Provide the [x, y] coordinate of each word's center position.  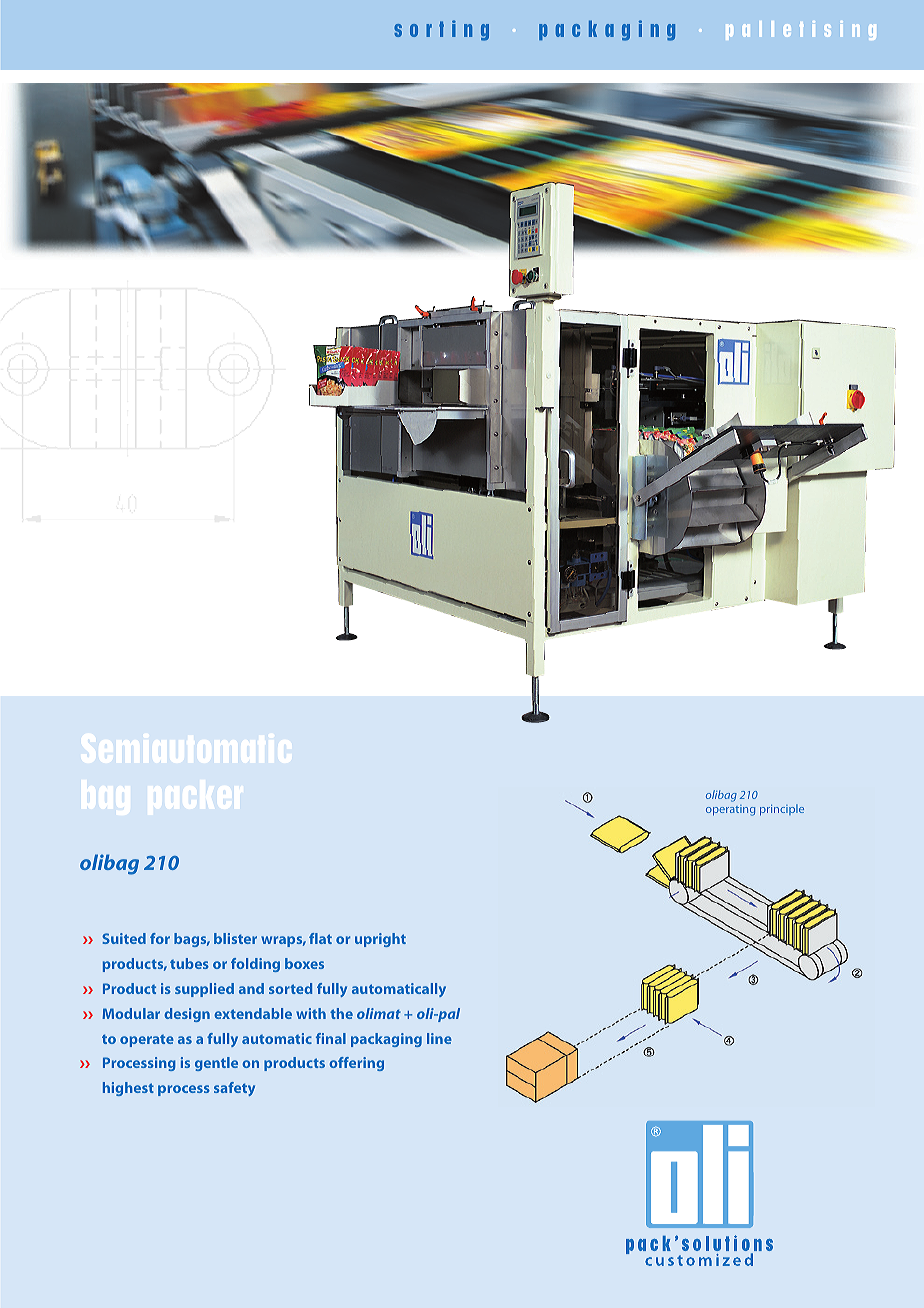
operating [730, 810]
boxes [304, 963]
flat [320, 938]
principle [782, 810]
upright [380, 940]
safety [234, 1089]
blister [235, 938]
